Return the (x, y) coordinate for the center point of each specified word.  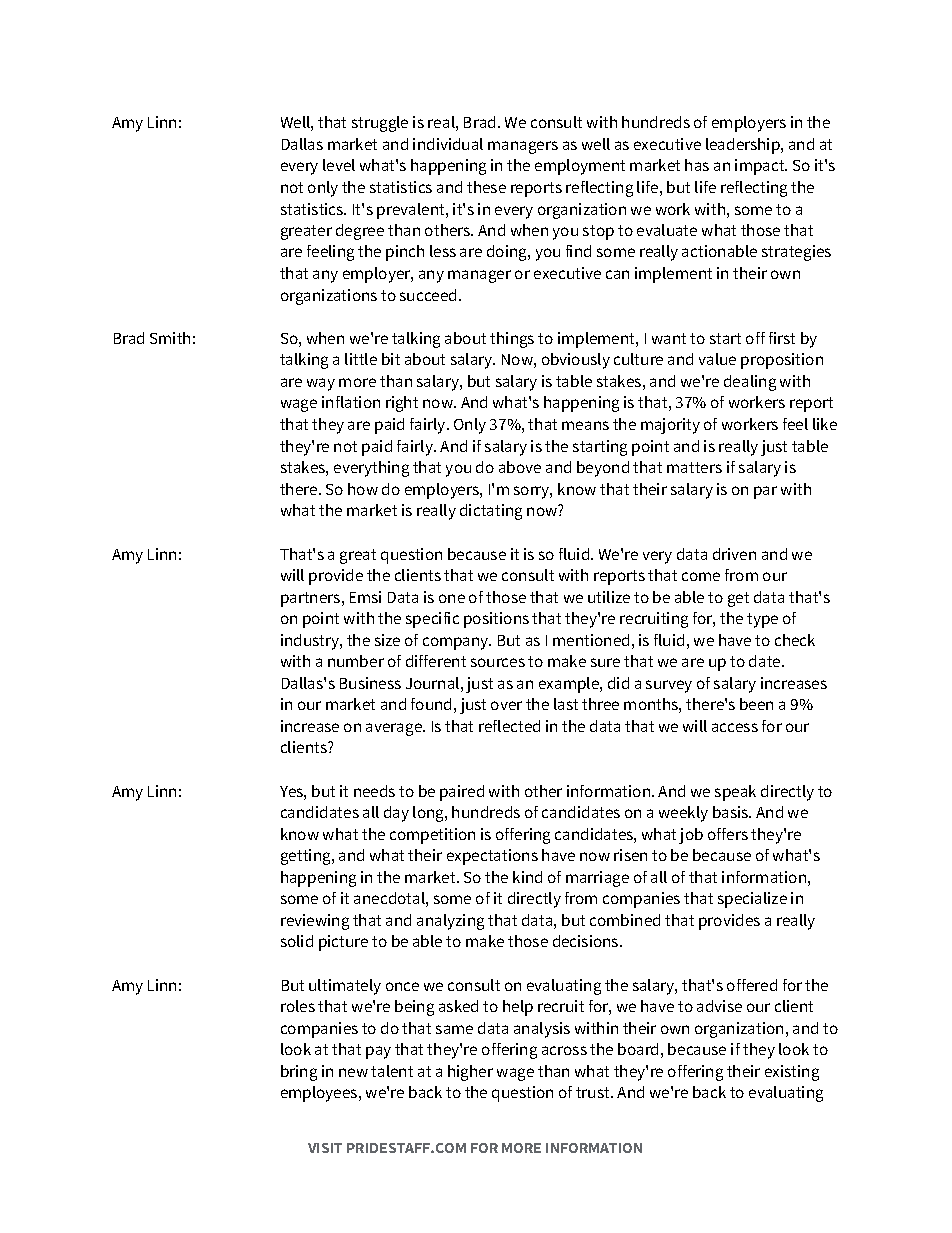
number (356, 661)
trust (594, 1092)
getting (307, 857)
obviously (576, 361)
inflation (351, 402)
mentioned (591, 640)
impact (761, 167)
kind (527, 877)
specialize (752, 900)
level (339, 165)
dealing (750, 383)
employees (320, 1094)
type (762, 620)
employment (580, 167)
